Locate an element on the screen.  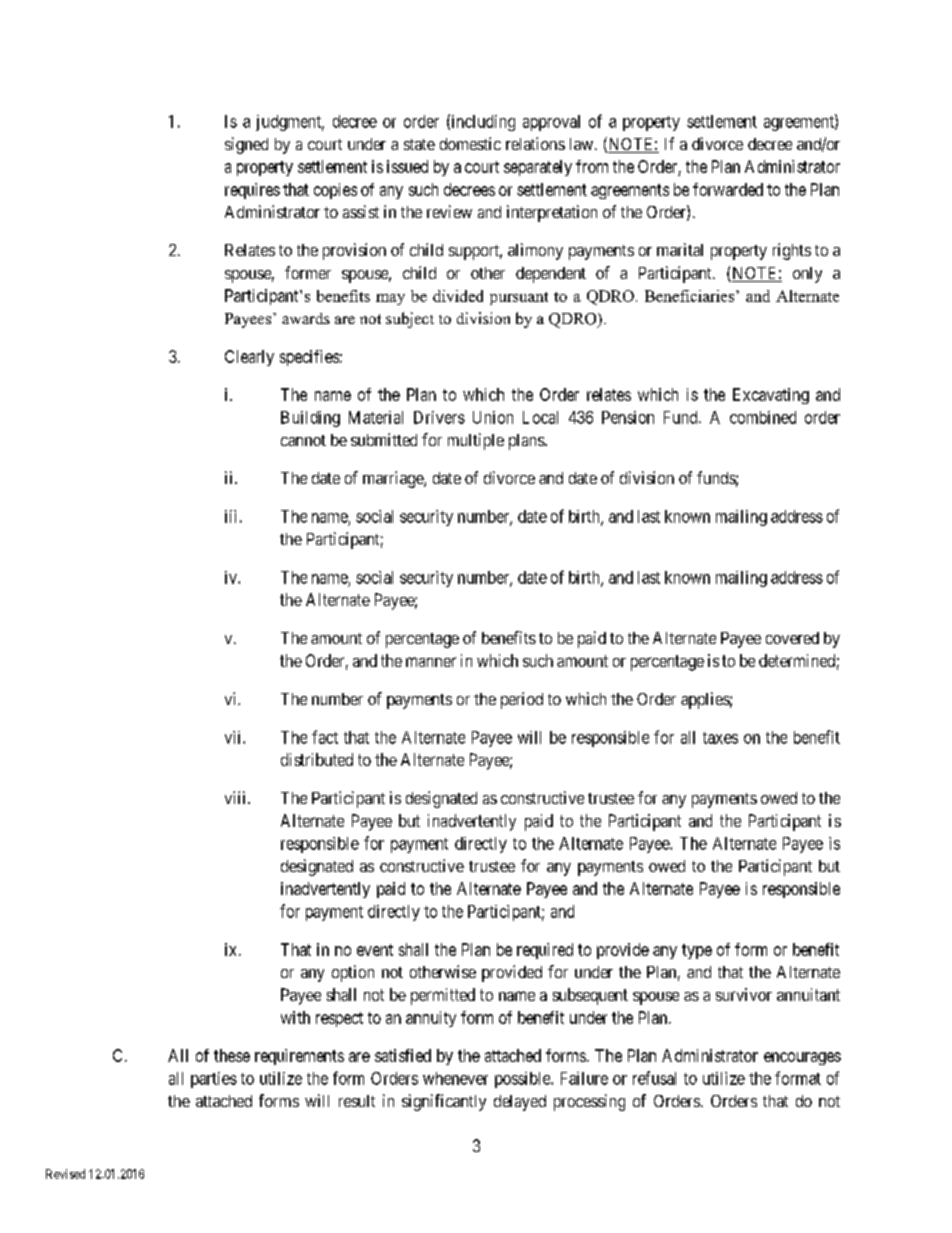
significantly is located at coordinates (444, 1102).
